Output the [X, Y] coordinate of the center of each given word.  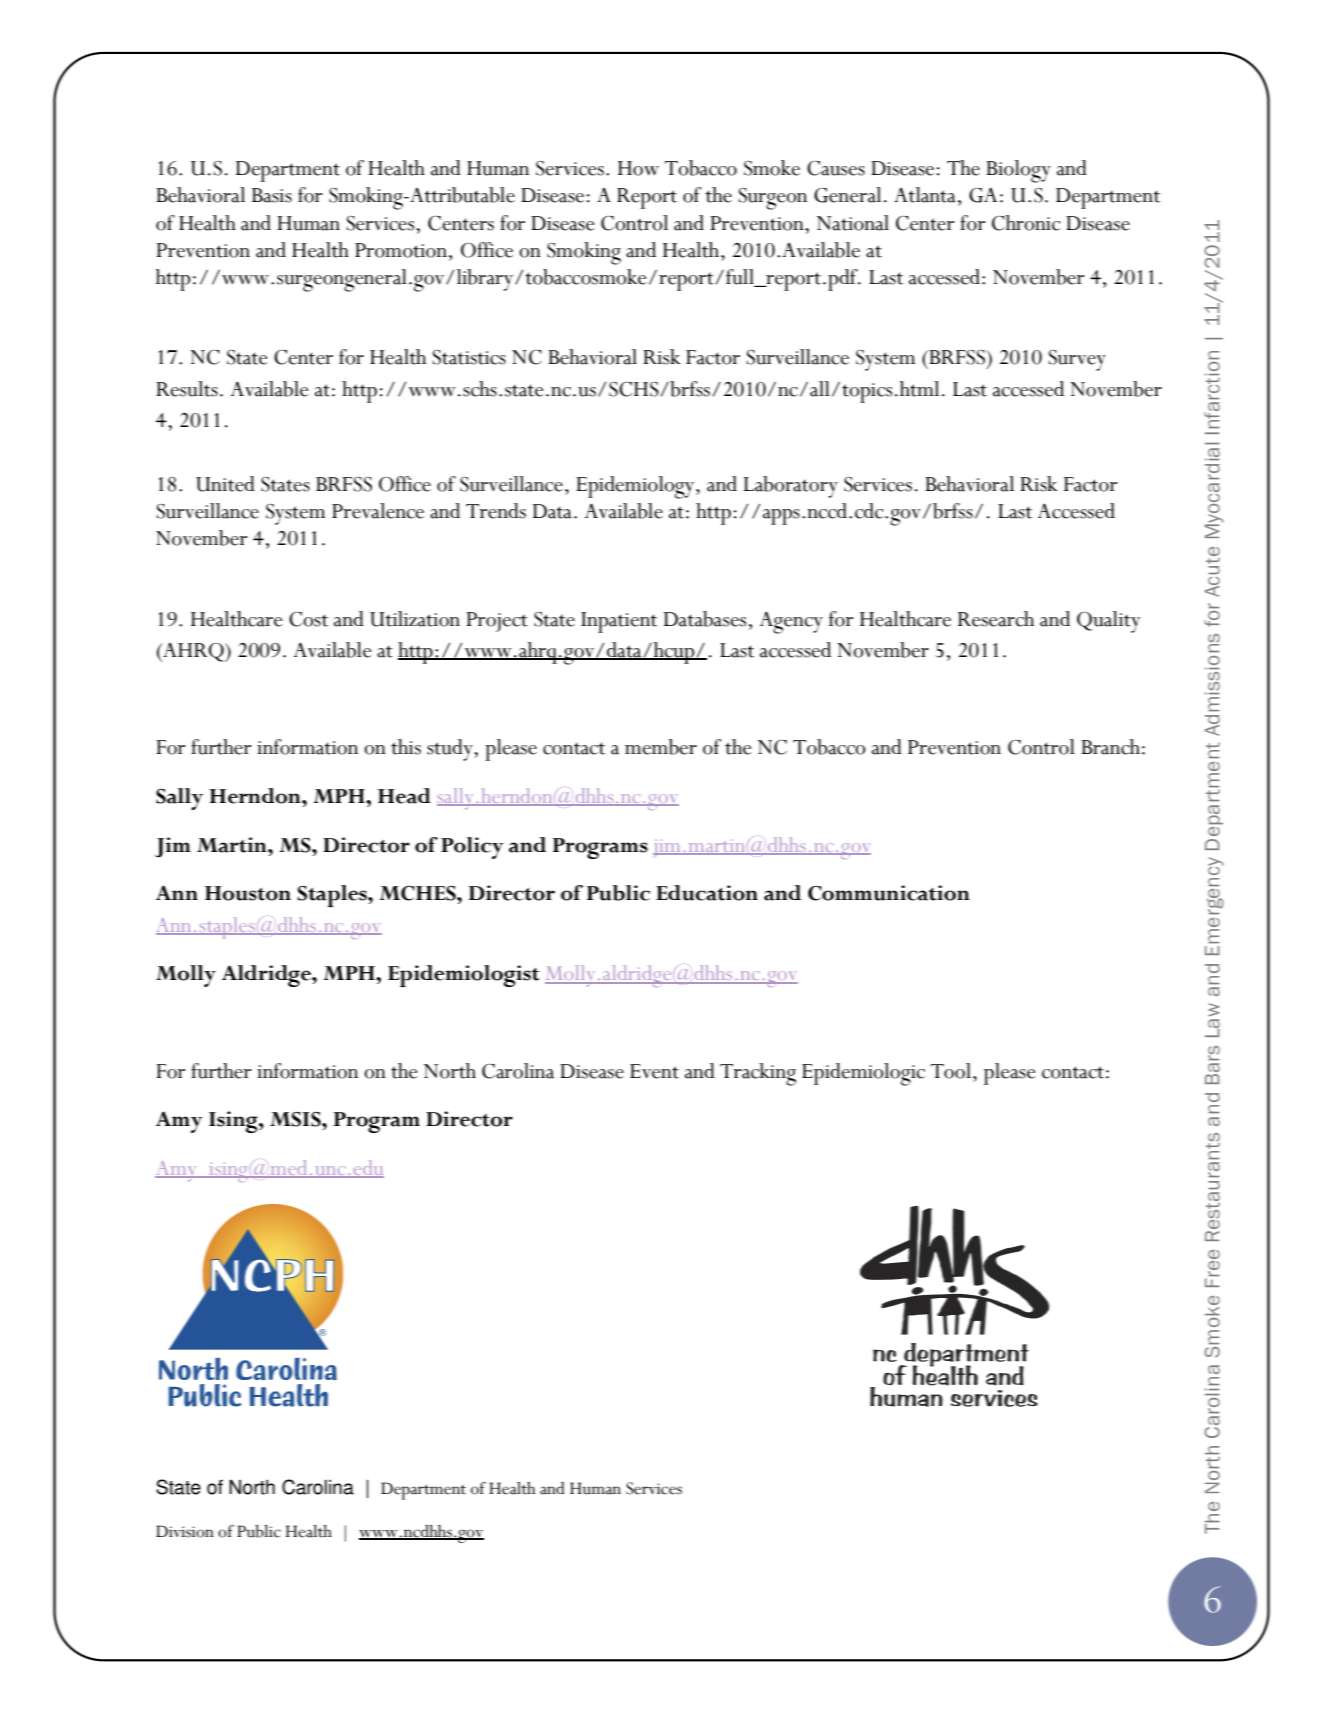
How [638, 168]
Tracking [758, 1074]
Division [185, 1531]
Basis [272, 195]
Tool [951, 1071]
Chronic [1026, 223]
